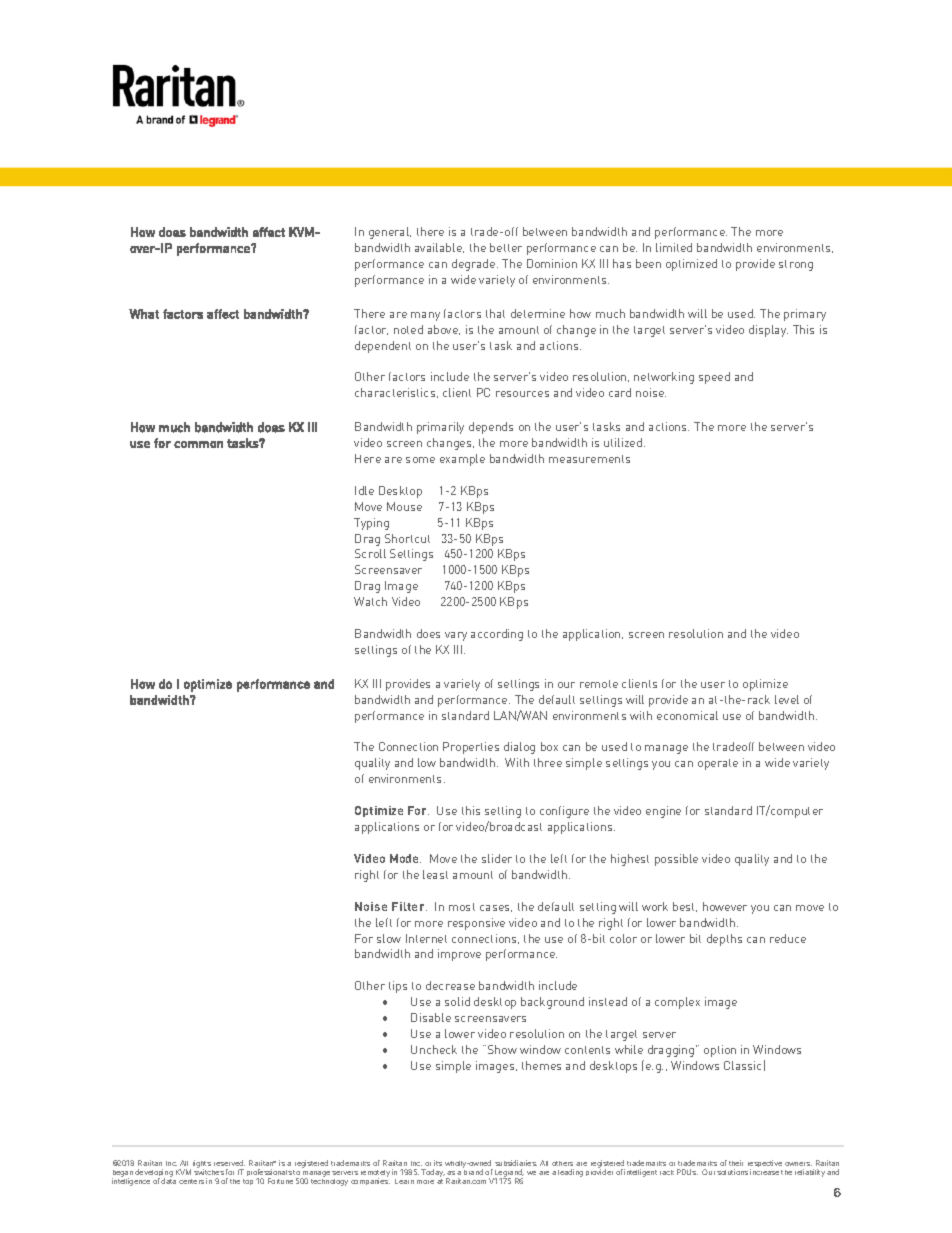  What do you see at coordinates (724, 940) in the page?
I see `depths` at bounding box center [724, 940].
